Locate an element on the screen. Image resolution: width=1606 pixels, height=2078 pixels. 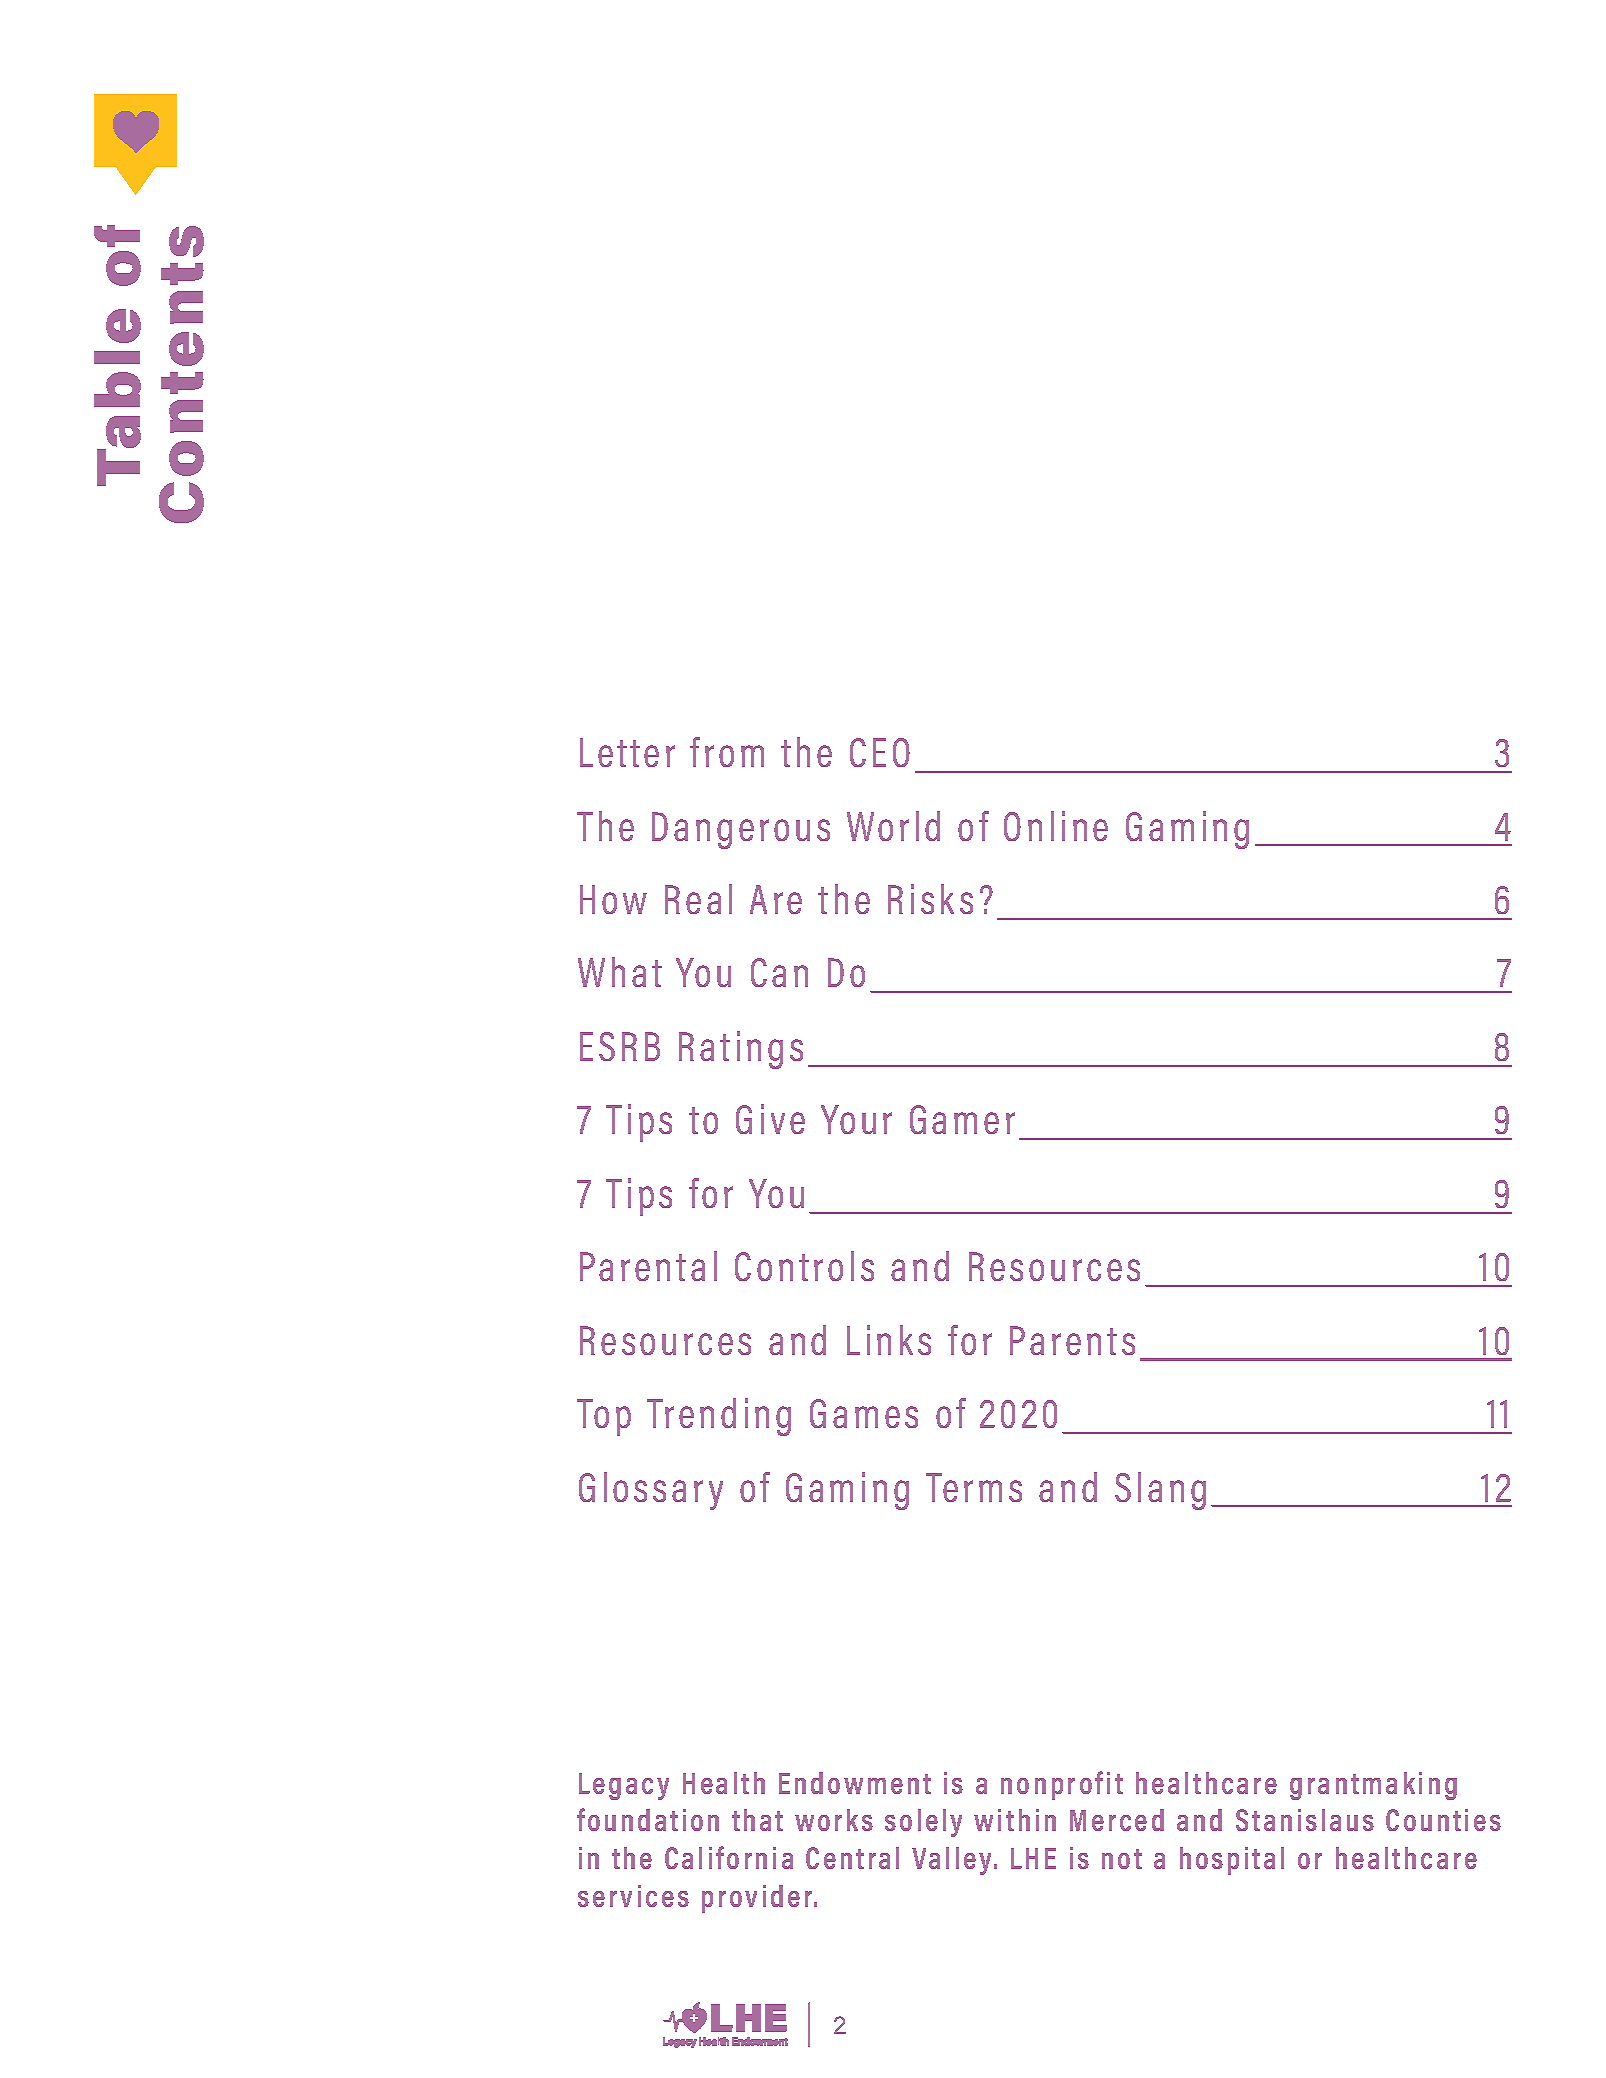
Parents is located at coordinates (1072, 1340).
